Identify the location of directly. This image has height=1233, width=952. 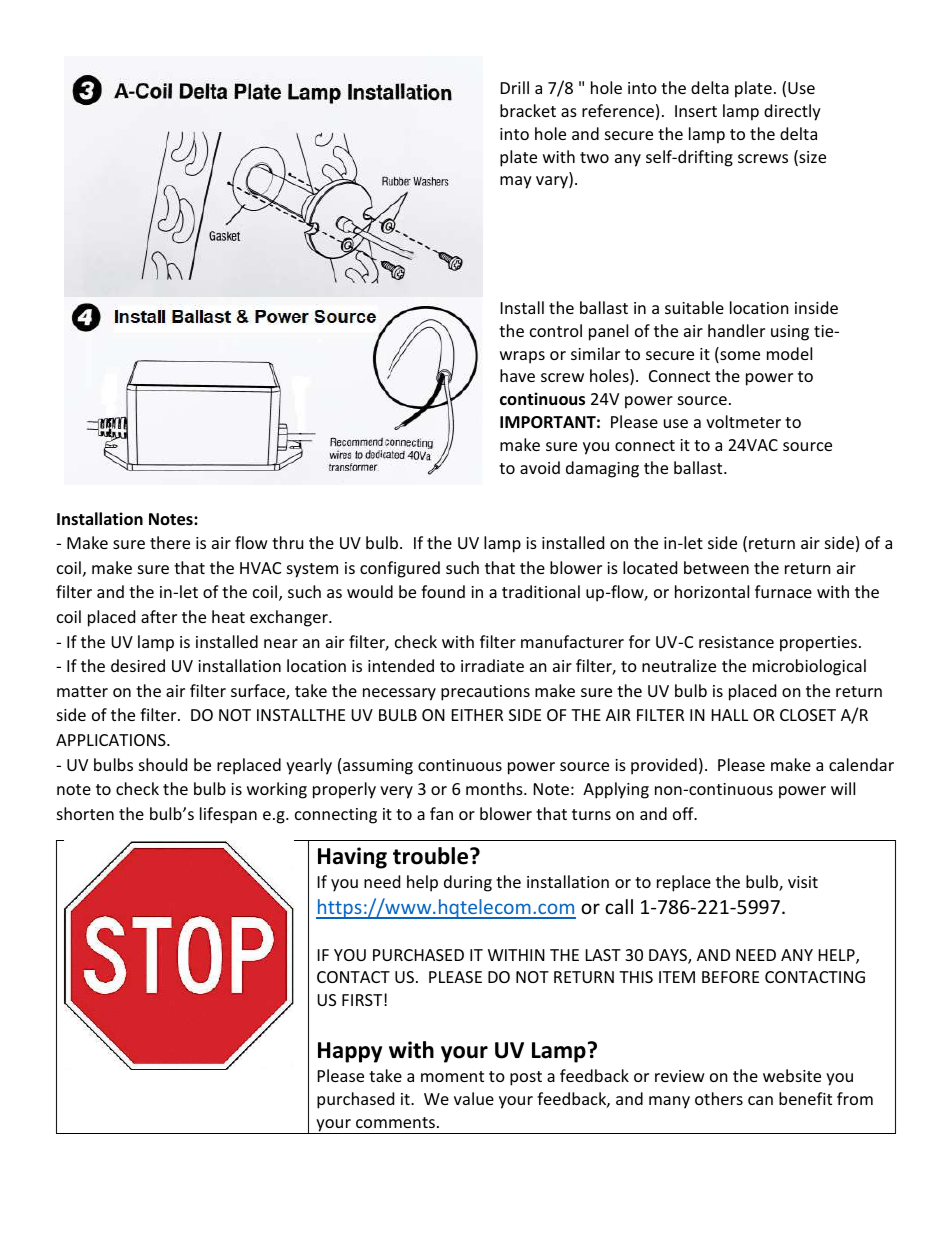
(792, 112).
